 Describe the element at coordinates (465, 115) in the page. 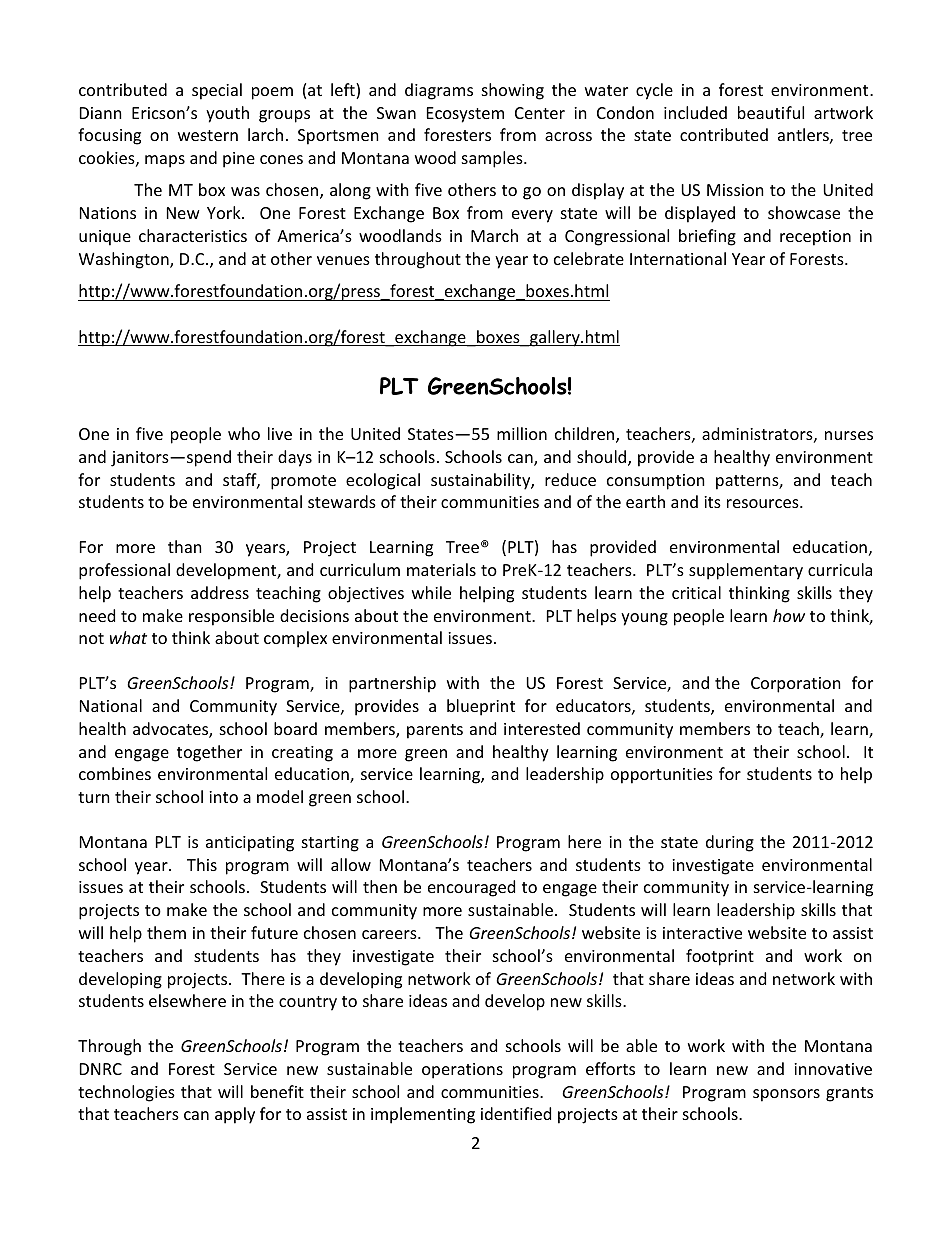

I see `Ecosystem` at that location.
